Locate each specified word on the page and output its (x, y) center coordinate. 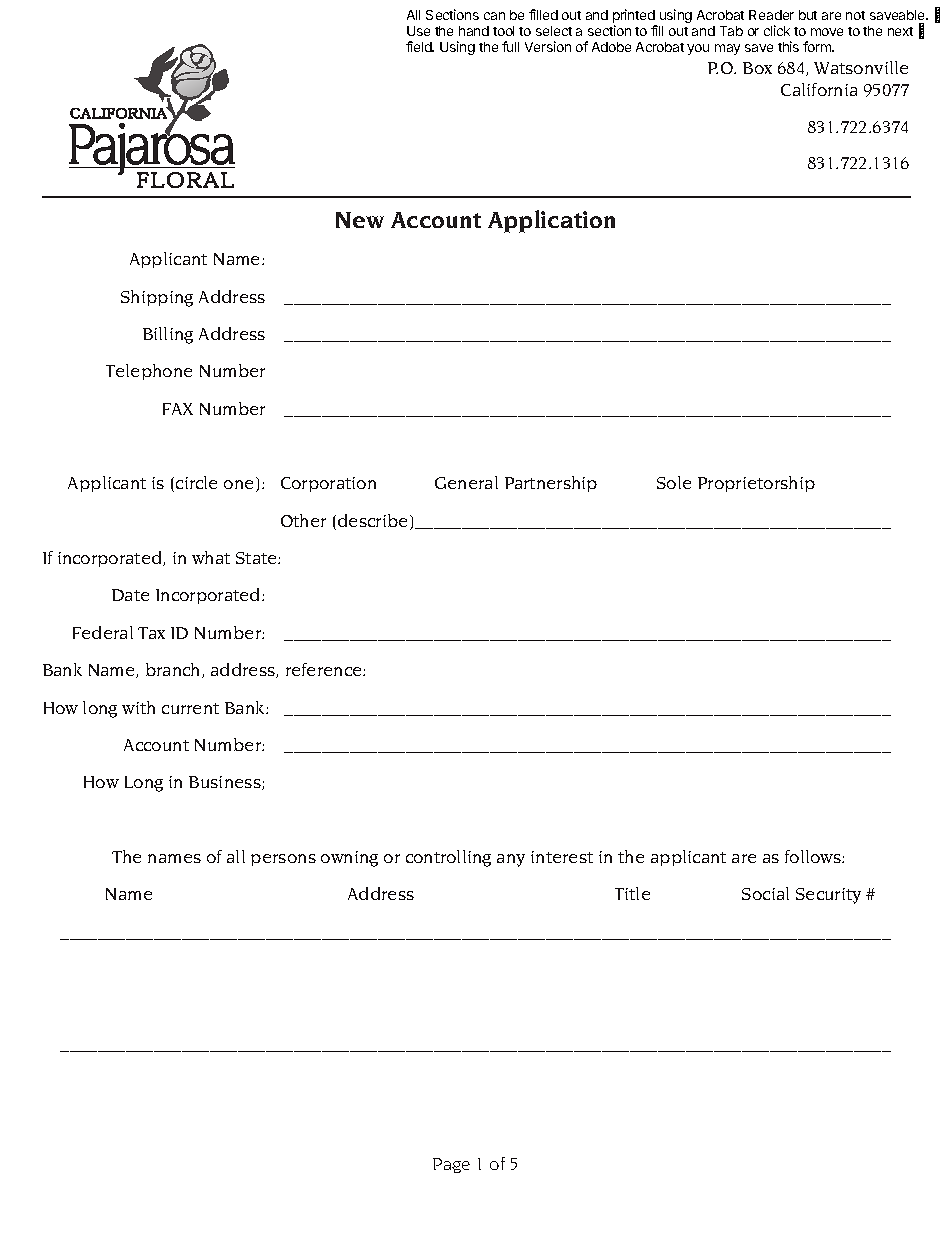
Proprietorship (756, 484)
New (360, 220)
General (466, 482)
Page (451, 1165)
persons (283, 860)
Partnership (551, 484)
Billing (168, 335)
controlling (448, 858)
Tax (151, 633)
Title (632, 893)
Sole (674, 482)
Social (765, 893)
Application (551, 221)
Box (757, 68)
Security (828, 896)
